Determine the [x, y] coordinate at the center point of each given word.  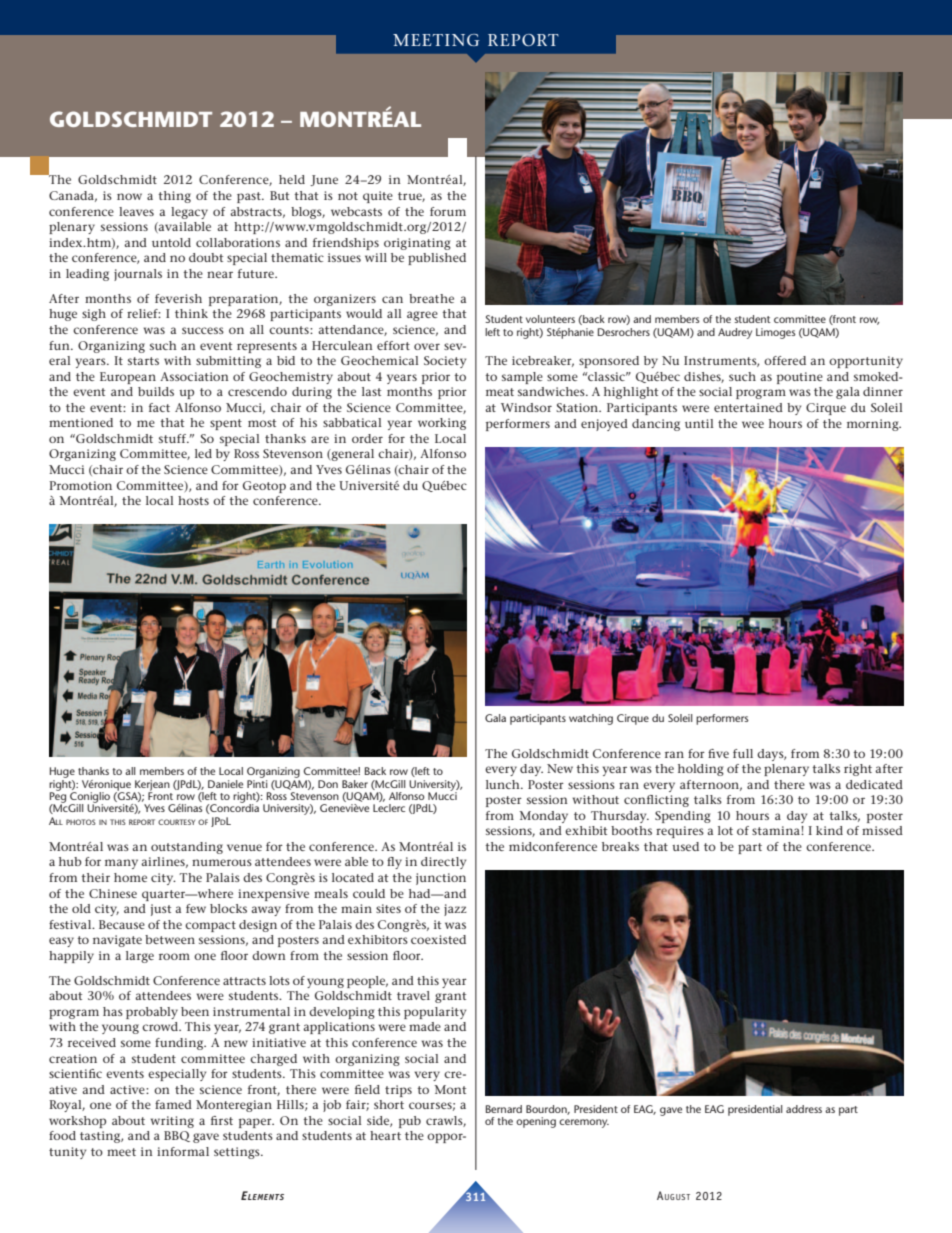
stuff [174, 438]
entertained [748, 407]
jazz [455, 910]
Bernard [504, 1109]
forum [448, 211]
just [160, 910]
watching [591, 719]
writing [172, 1122]
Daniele [225, 784]
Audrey [735, 333]
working [442, 424]
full [743, 753]
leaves [136, 211]
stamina [777, 830]
